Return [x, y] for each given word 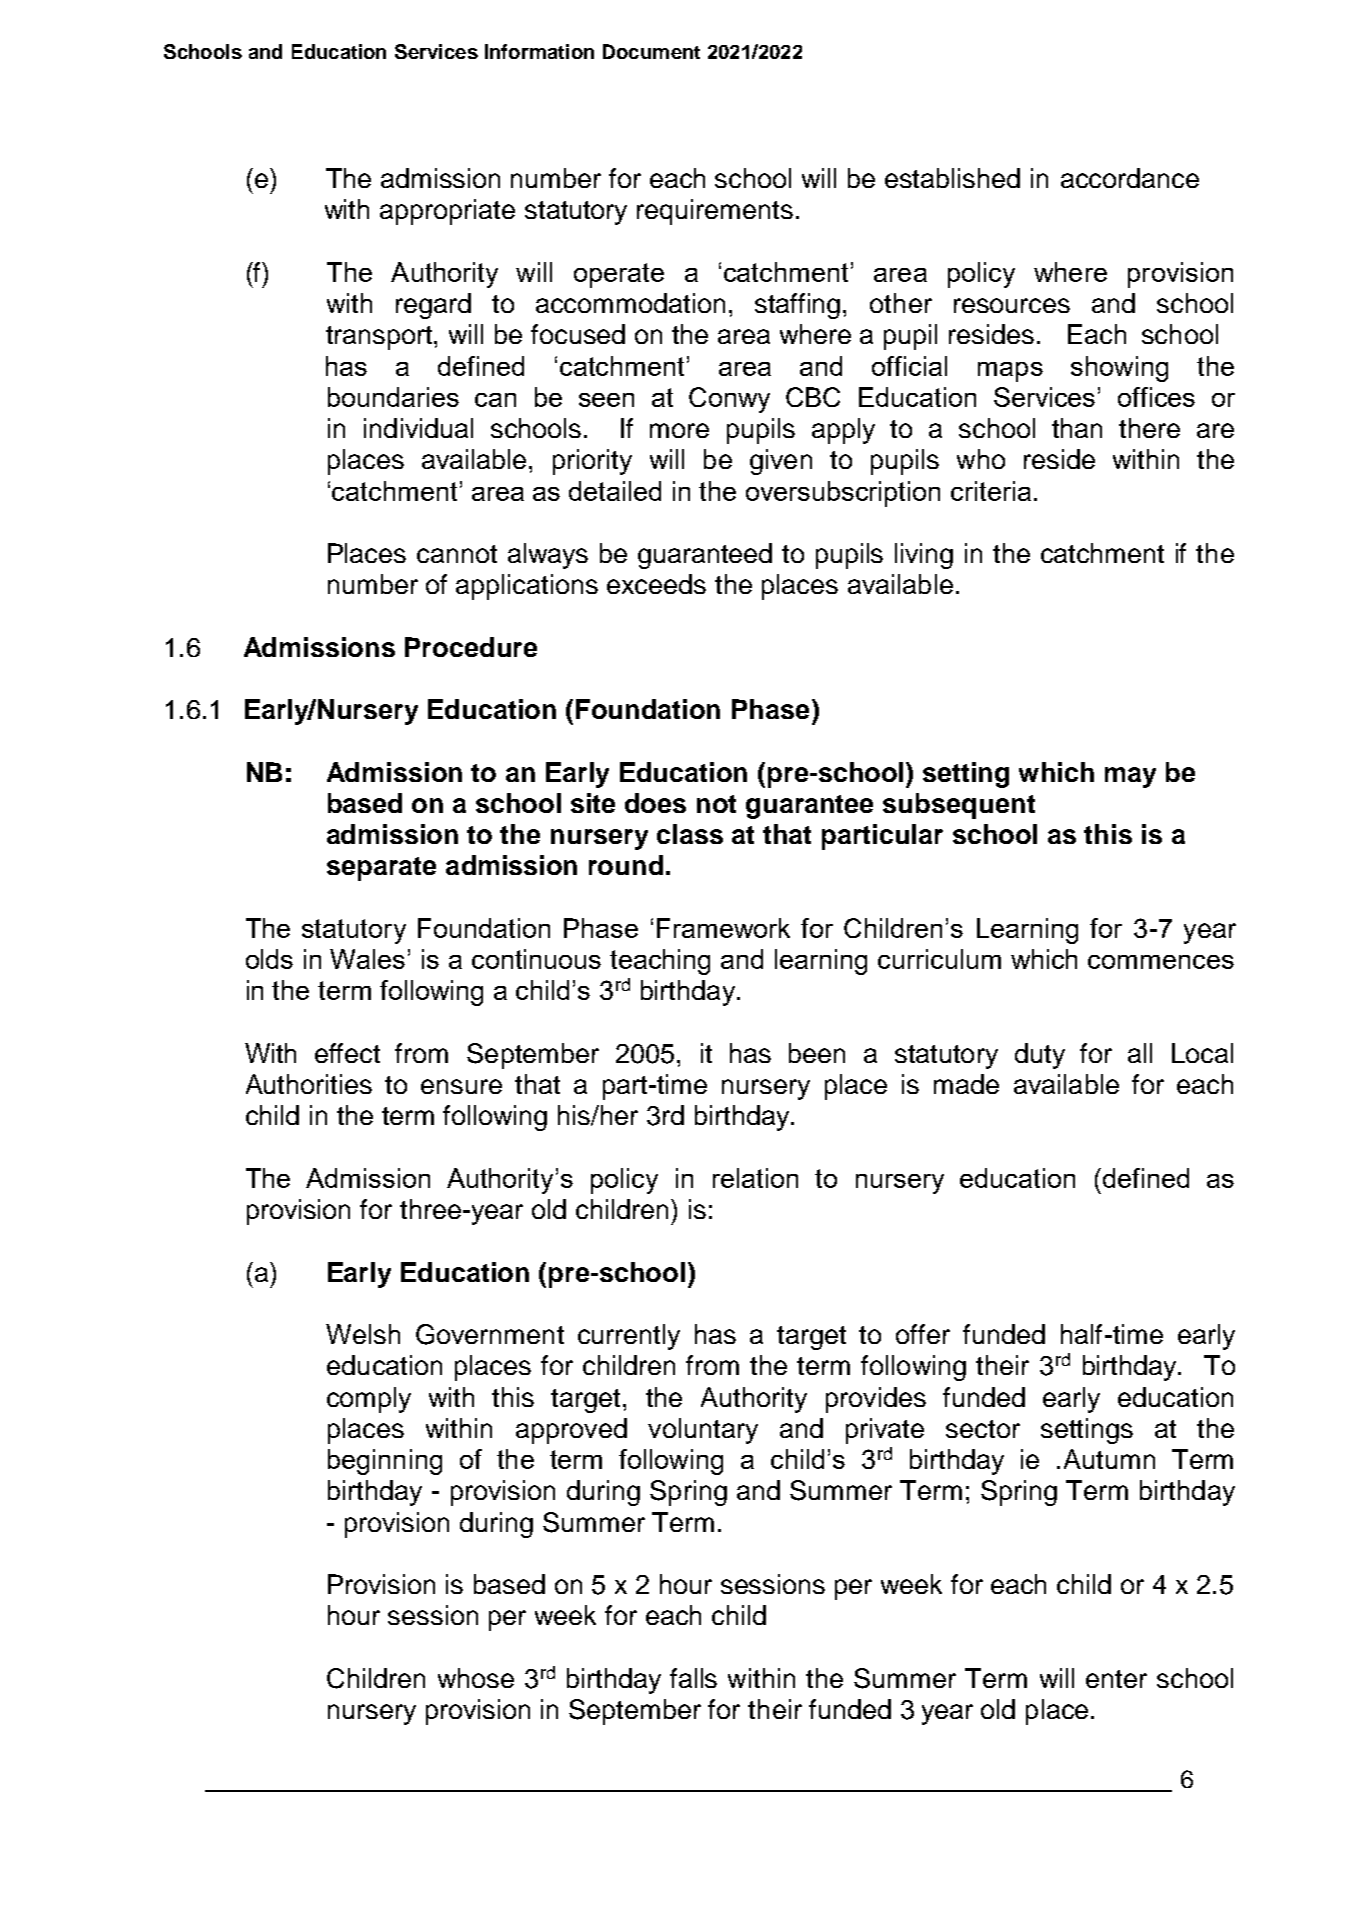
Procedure [471, 647]
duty [1040, 1056]
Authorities [309, 1084]
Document [651, 51]
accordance [1130, 178]
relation [755, 1178]
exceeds [656, 584]
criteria [991, 491]
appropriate [447, 212]
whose [476, 1678]
